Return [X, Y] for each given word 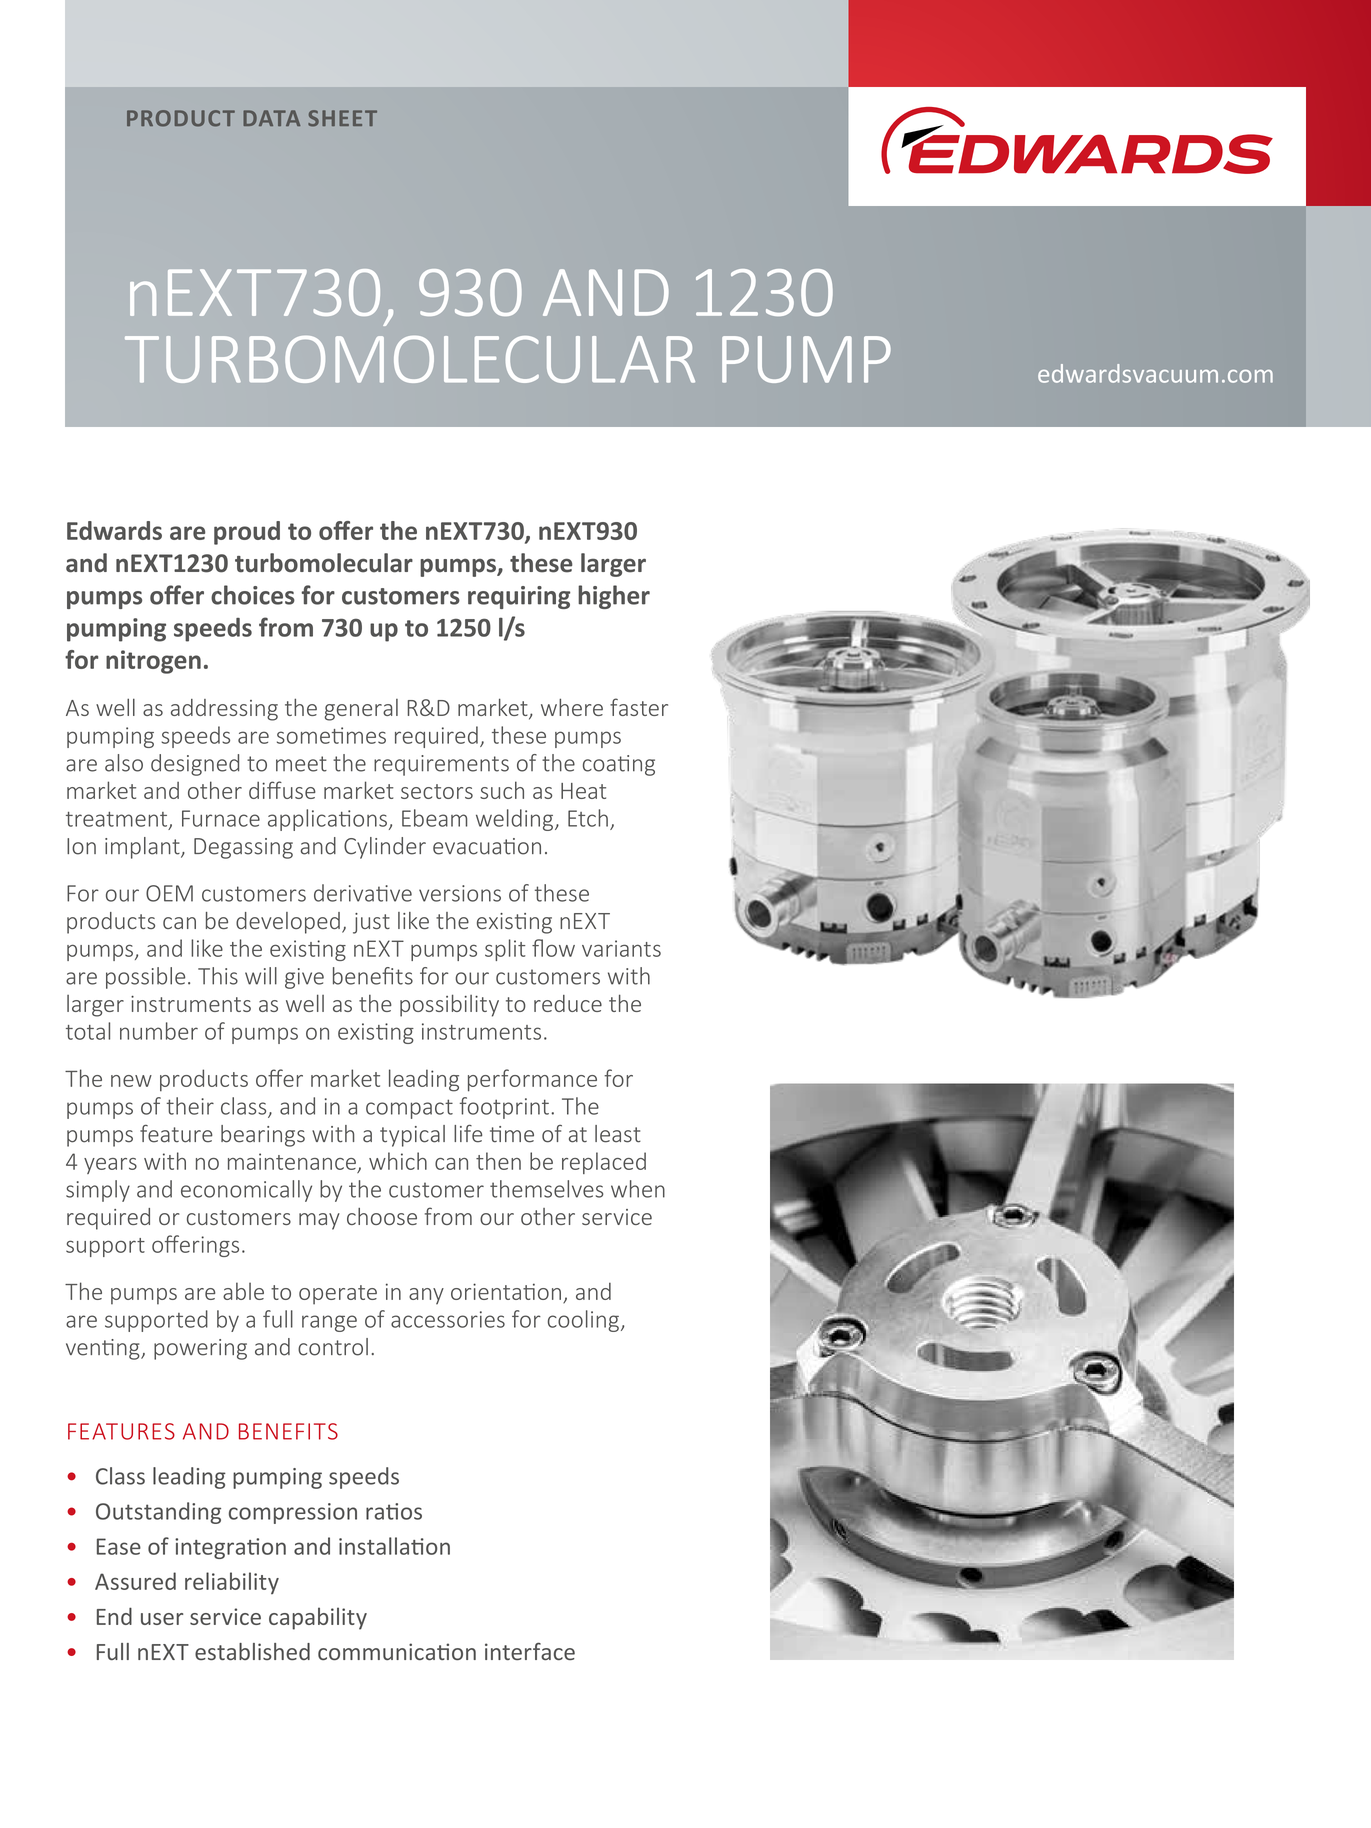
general [361, 710]
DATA [271, 118]
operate [338, 1295]
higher [614, 597]
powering [200, 1349]
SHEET [342, 118]
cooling [583, 1321]
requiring [519, 597]
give [304, 978]
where [572, 707]
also [124, 763]
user [162, 1619]
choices [253, 595]
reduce [568, 1003]
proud [247, 533]
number [159, 1031]
